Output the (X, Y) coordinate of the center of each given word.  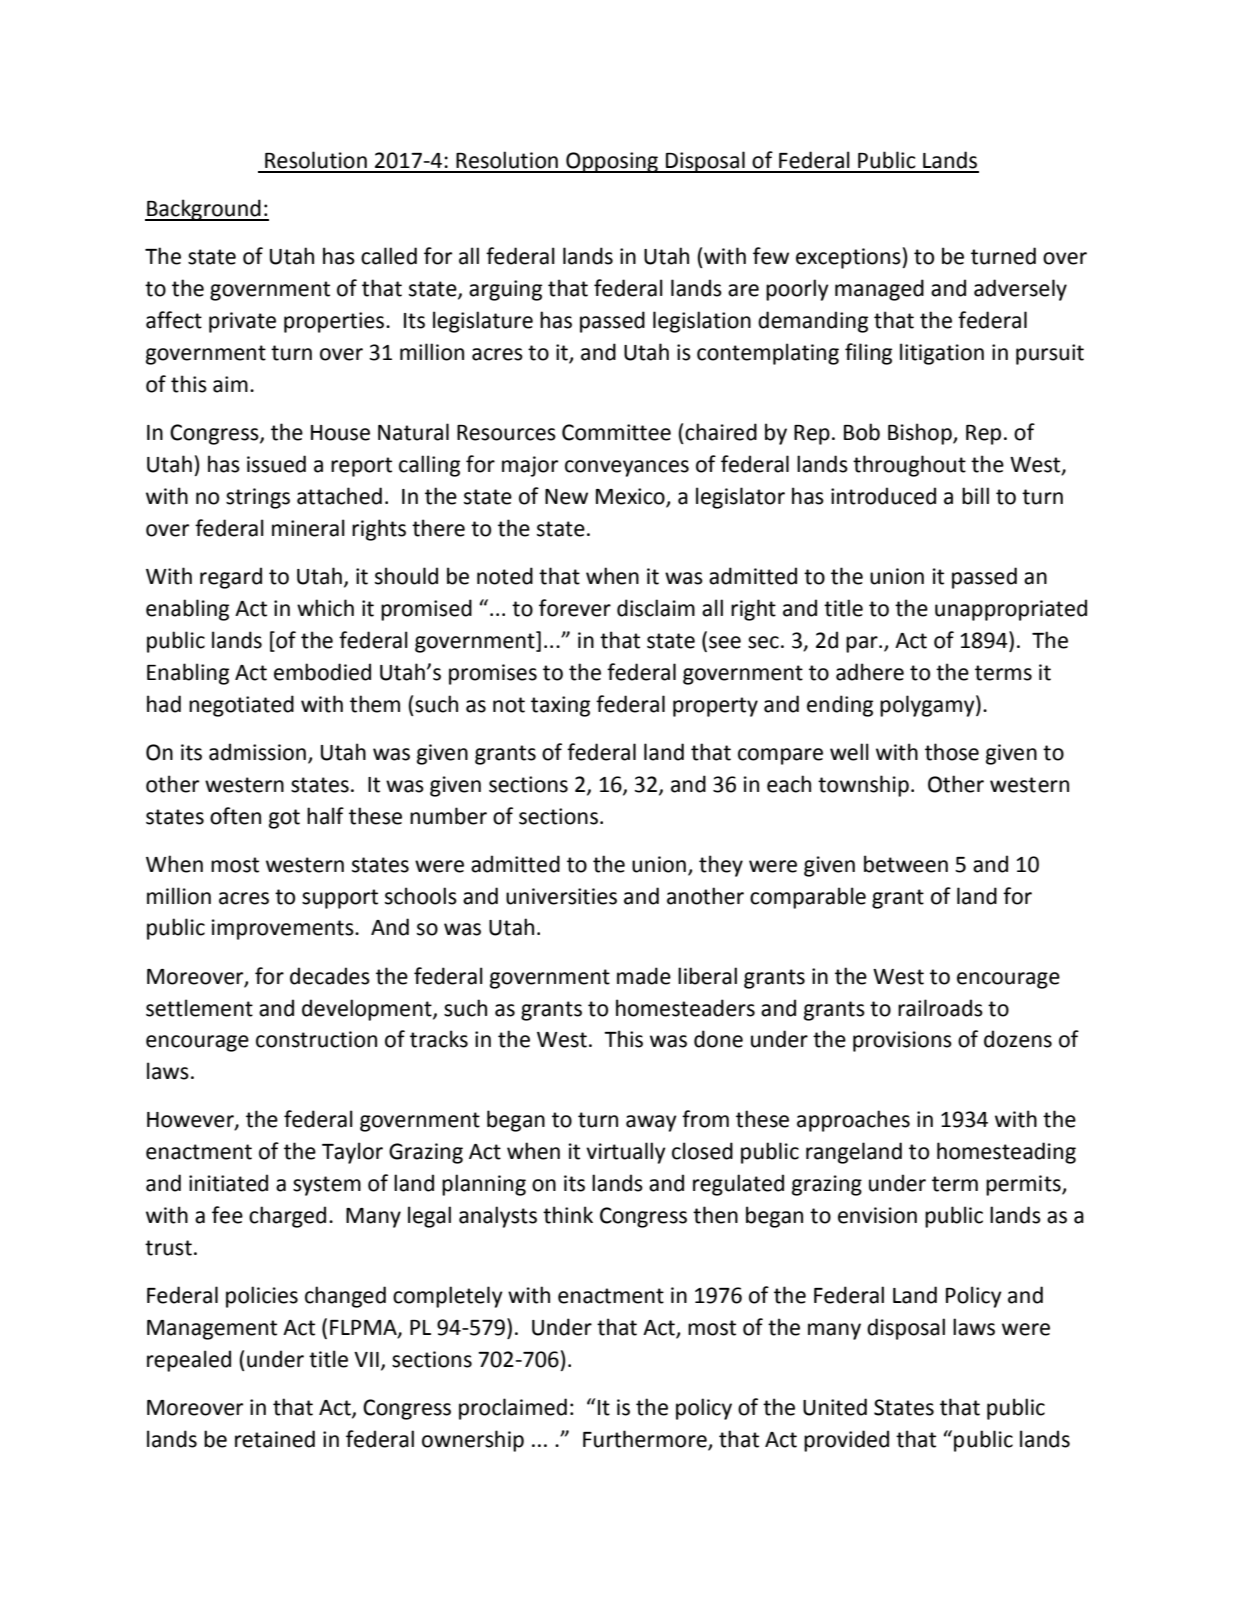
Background (204, 210)
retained (275, 1439)
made (644, 976)
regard (231, 578)
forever (575, 608)
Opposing (612, 162)
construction (316, 1039)
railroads (940, 1008)
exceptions (849, 258)
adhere (870, 672)
